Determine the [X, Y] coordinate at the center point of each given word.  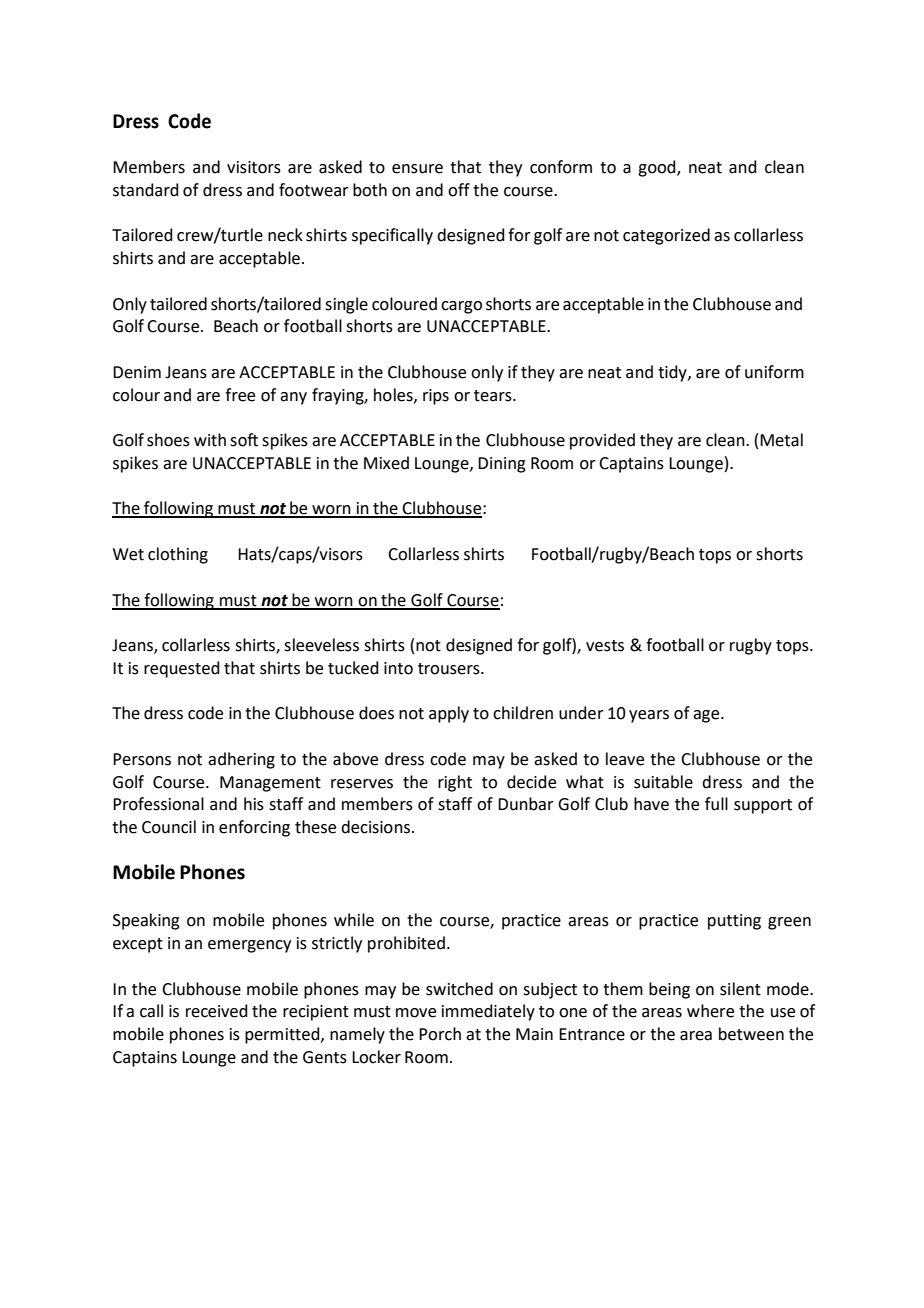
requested [182, 669]
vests [605, 646]
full [716, 804]
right [455, 783]
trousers [450, 669]
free [240, 395]
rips [436, 397]
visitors [254, 167]
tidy [673, 373]
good [658, 168]
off [459, 190]
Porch [440, 1034]
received [217, 1011]
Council [169, 827]
